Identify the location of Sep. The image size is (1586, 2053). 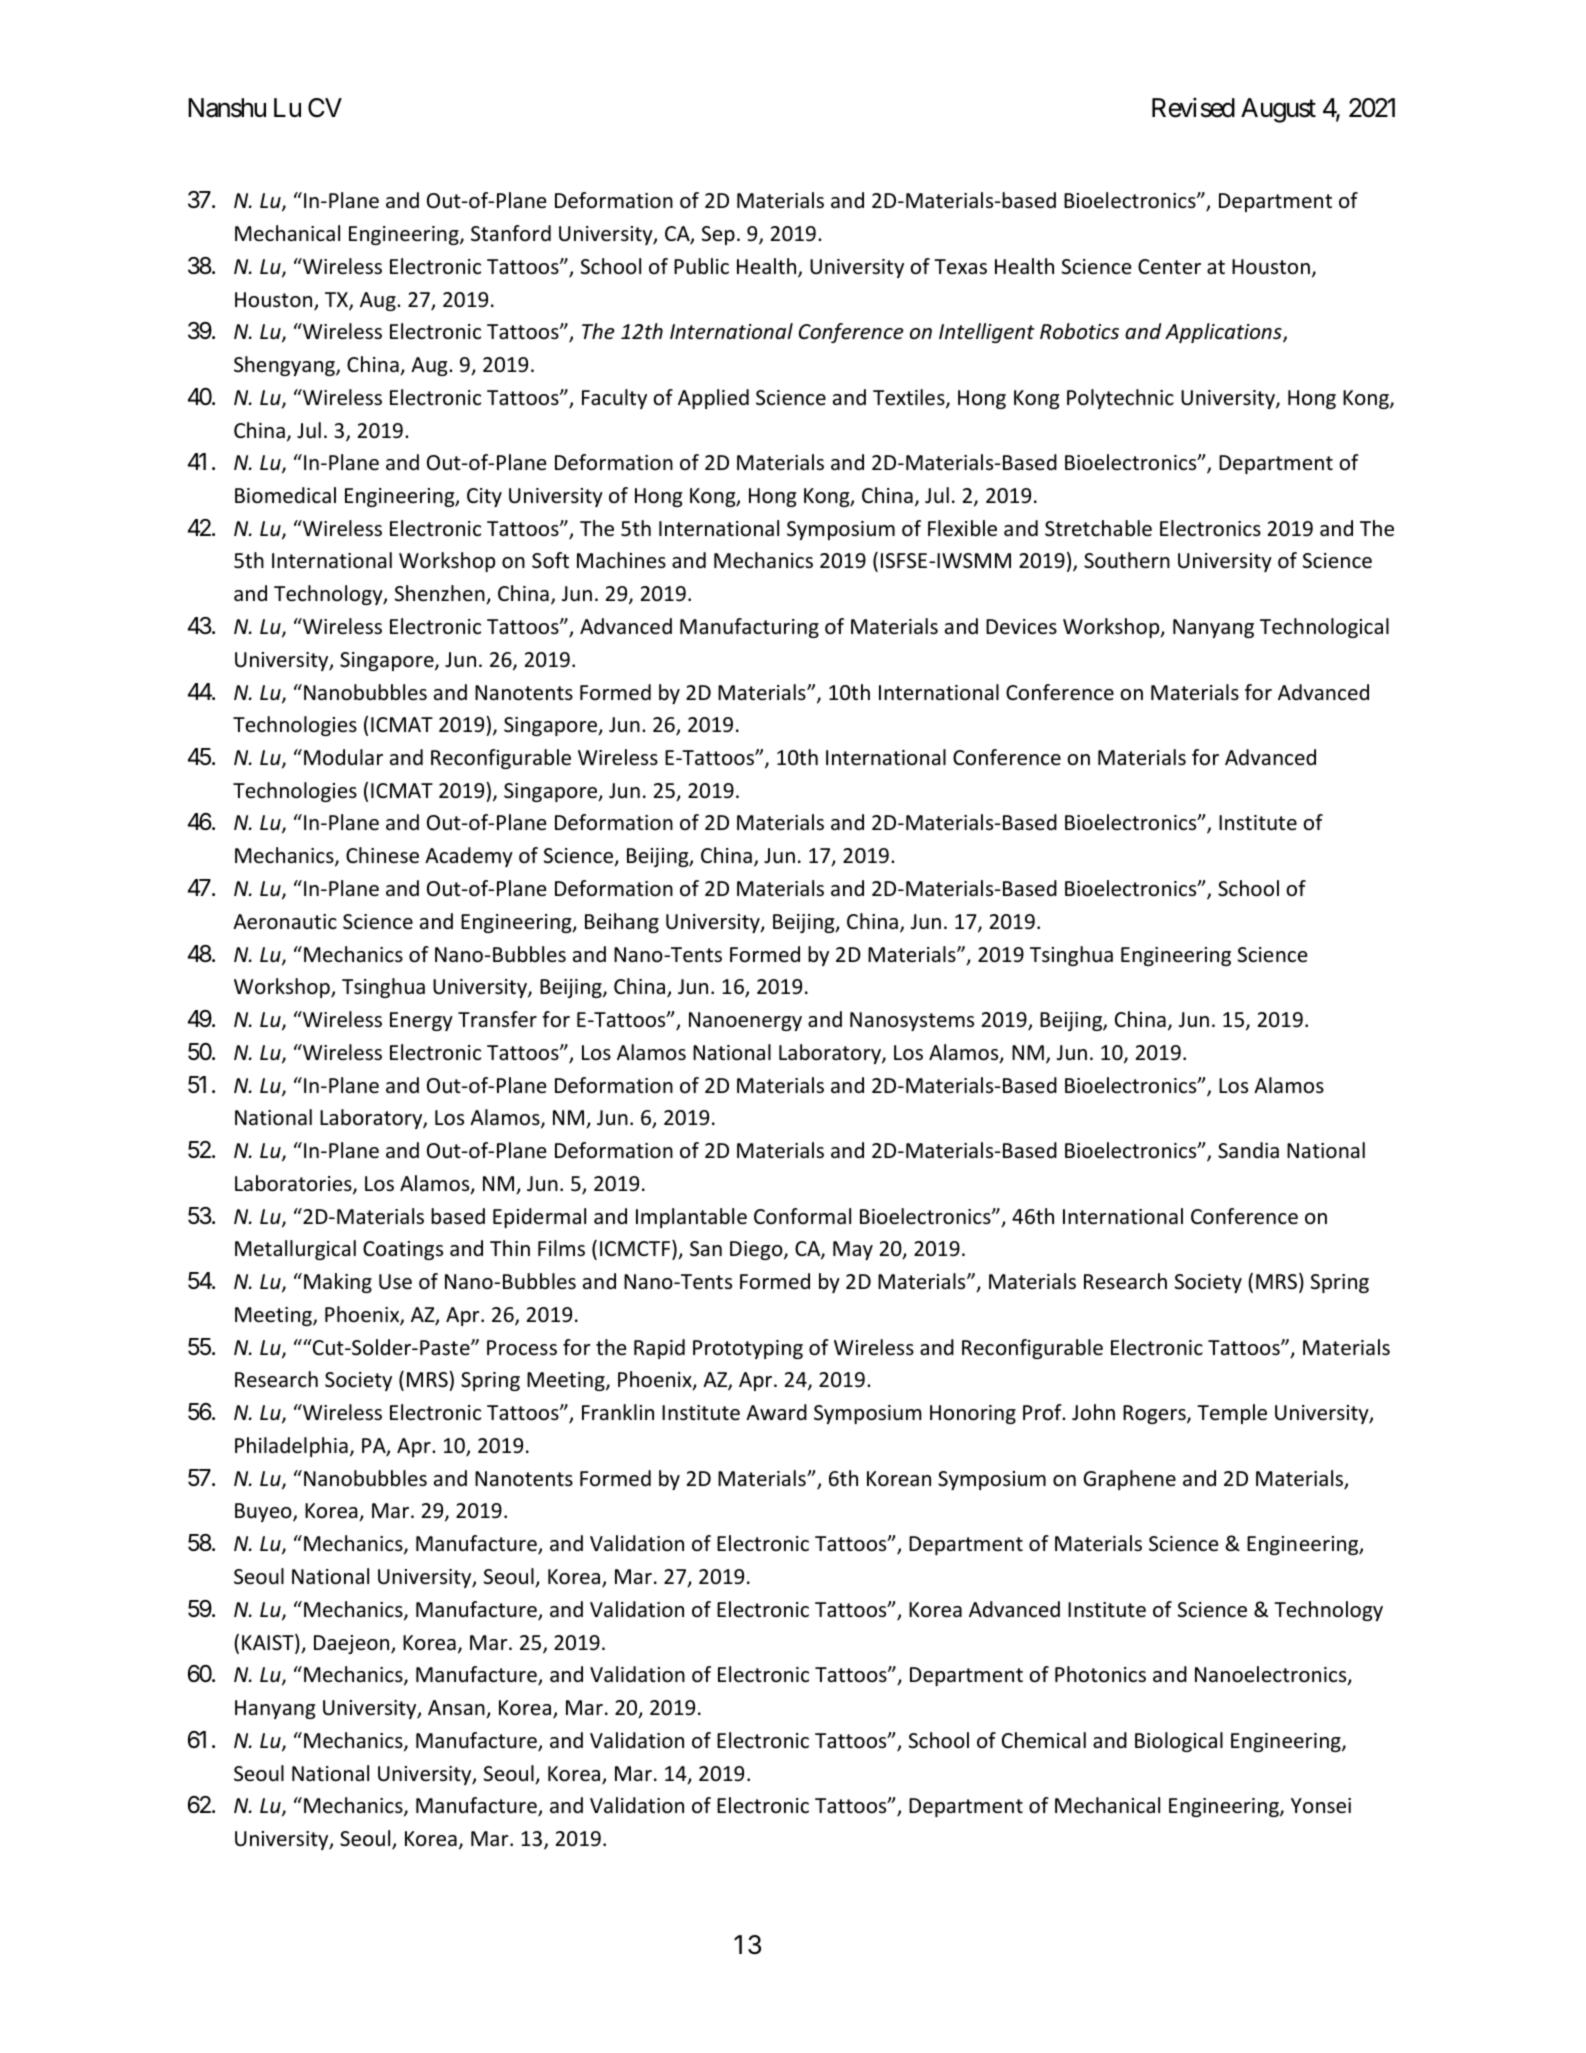
(718, 235).
